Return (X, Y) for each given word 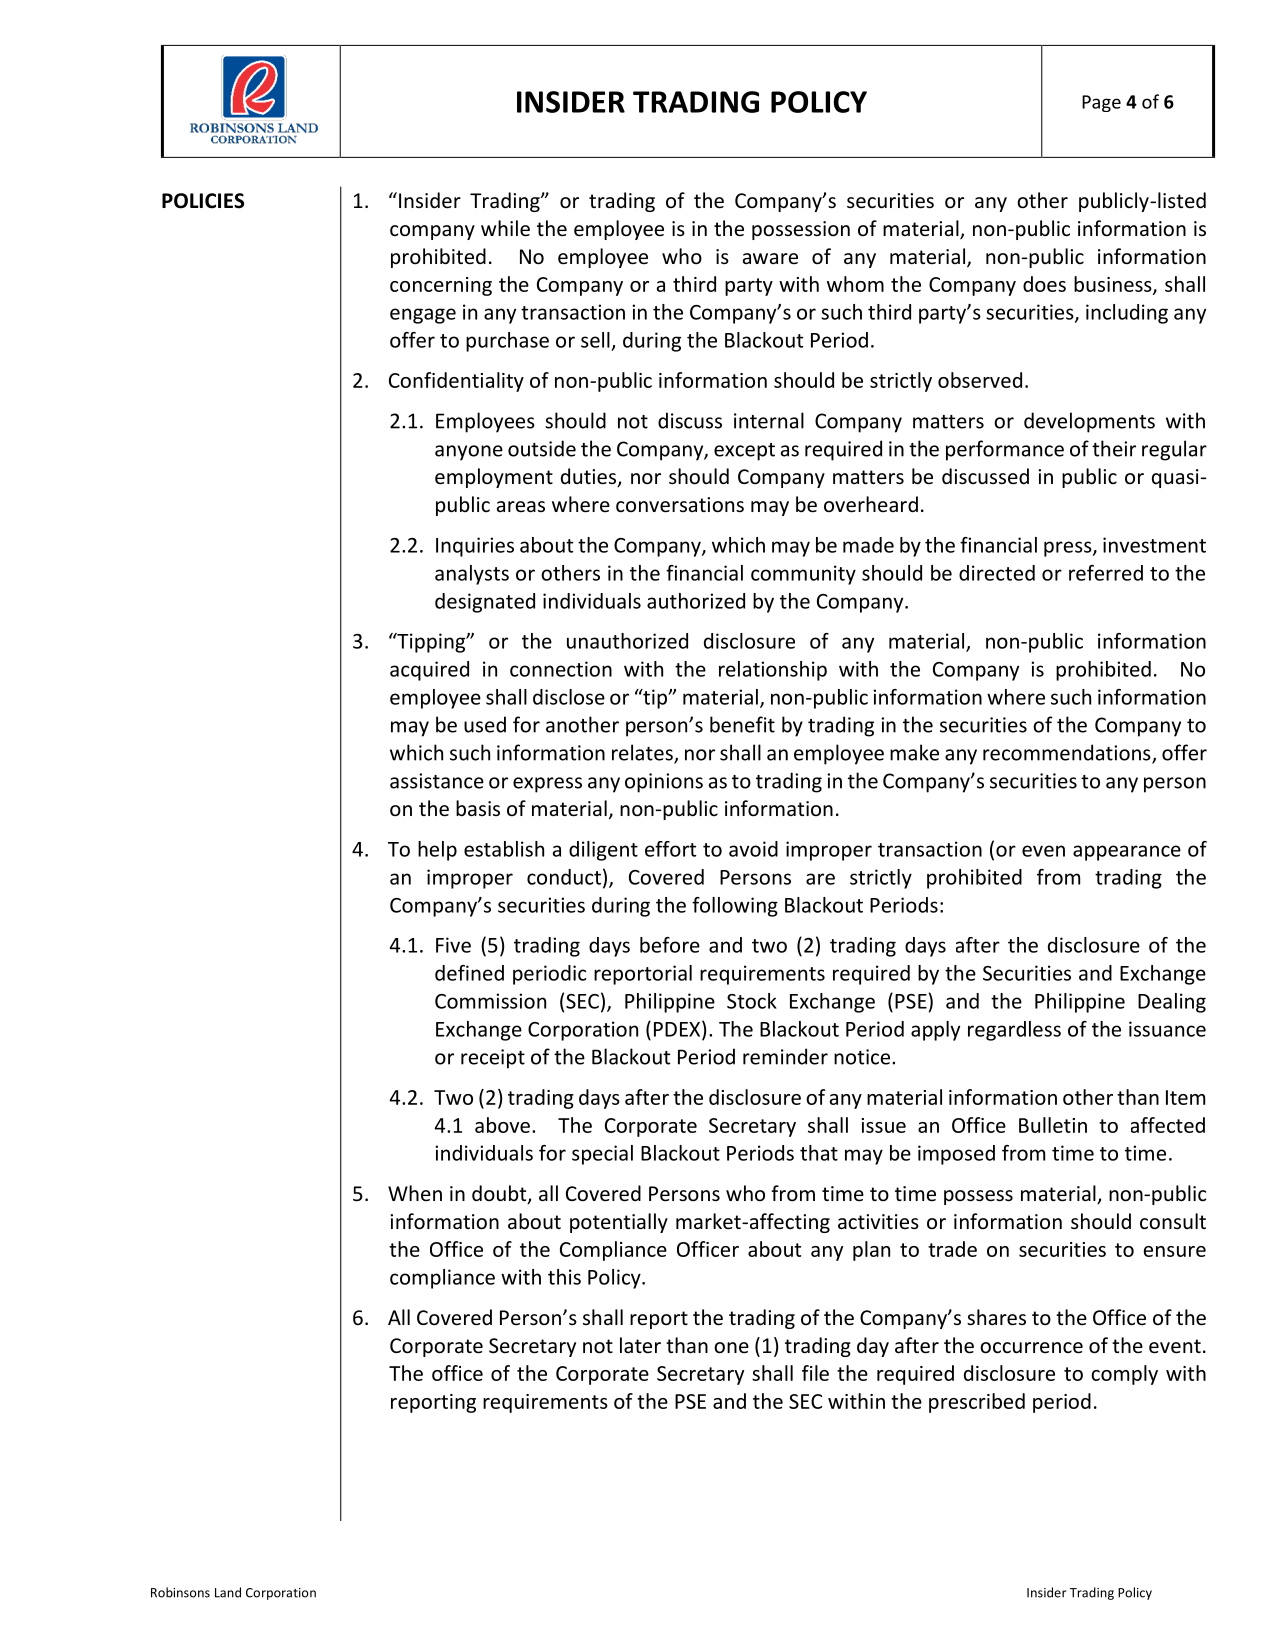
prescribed (977, 1403)
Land (228, 1592)
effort (670, 849)
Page (1101, 103)
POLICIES (203, 201)
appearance (1127, 853)
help (437, 851)
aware (770, 259)
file (815, 1373)
